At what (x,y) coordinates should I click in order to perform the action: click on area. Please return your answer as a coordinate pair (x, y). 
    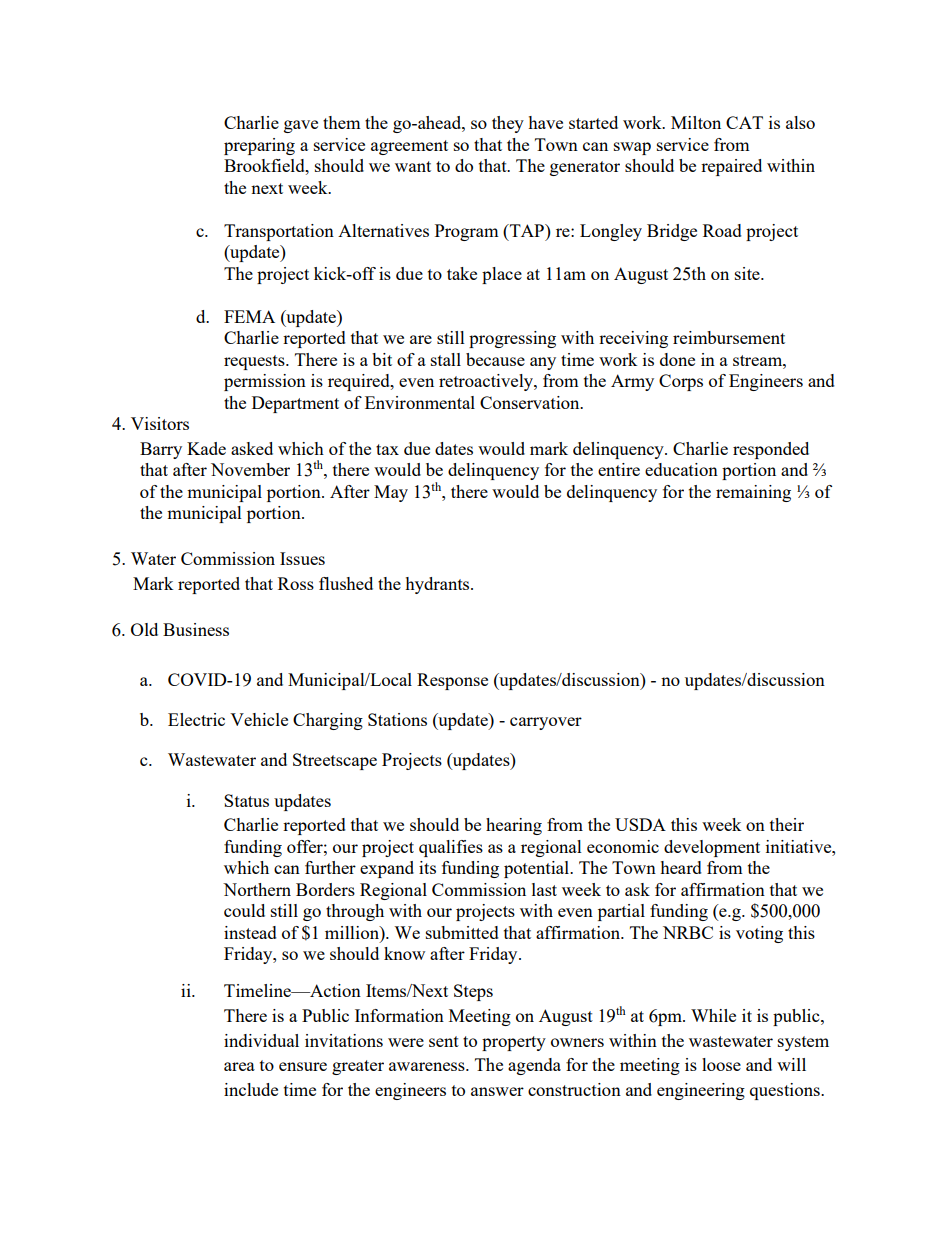
    Looking at the image, I should click on (239, 1066).
